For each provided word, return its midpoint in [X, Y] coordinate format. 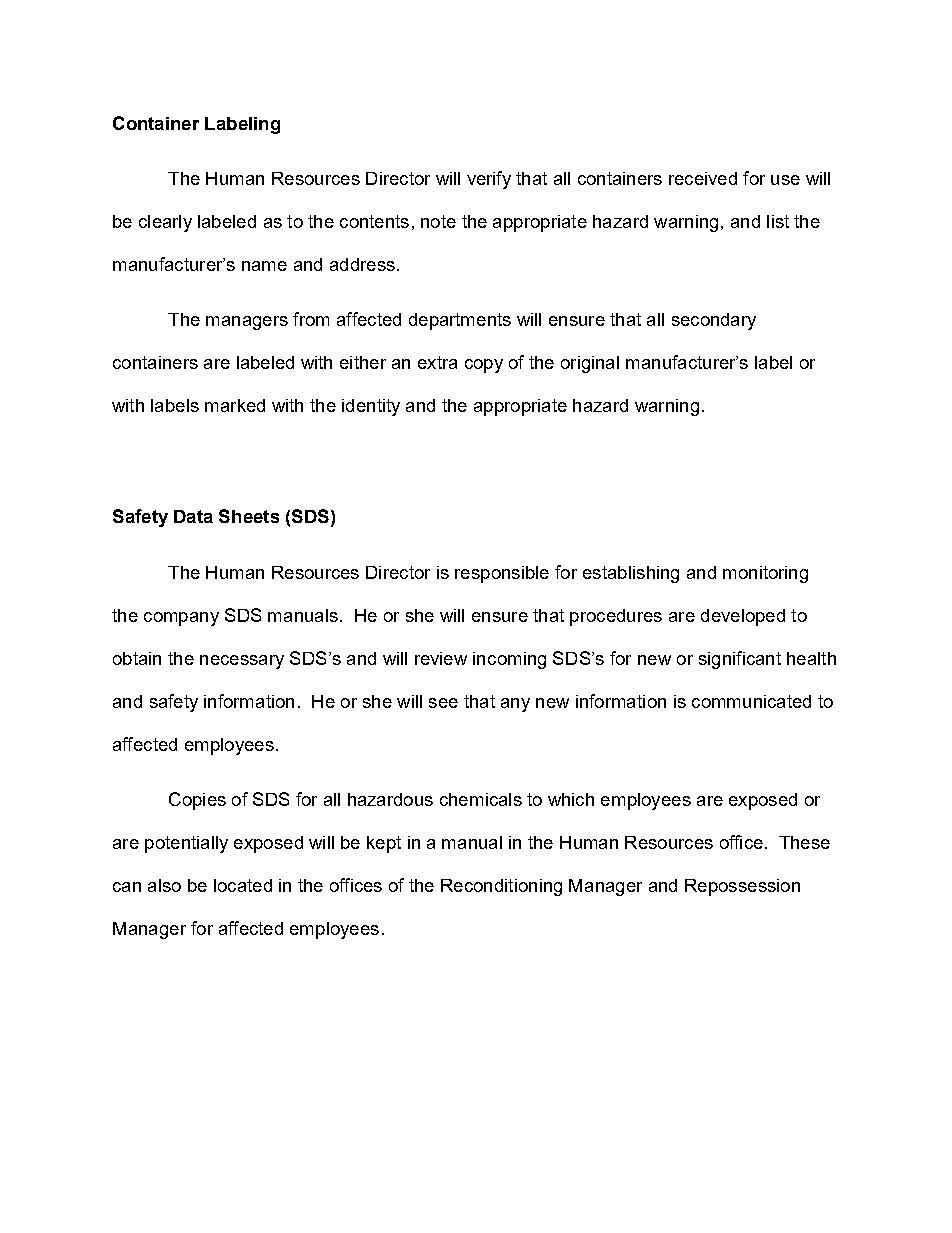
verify [489, 180]
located [243, 885]
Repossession [742, 887]
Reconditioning [501, 887]
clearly [165, 223]
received [703, 178]
